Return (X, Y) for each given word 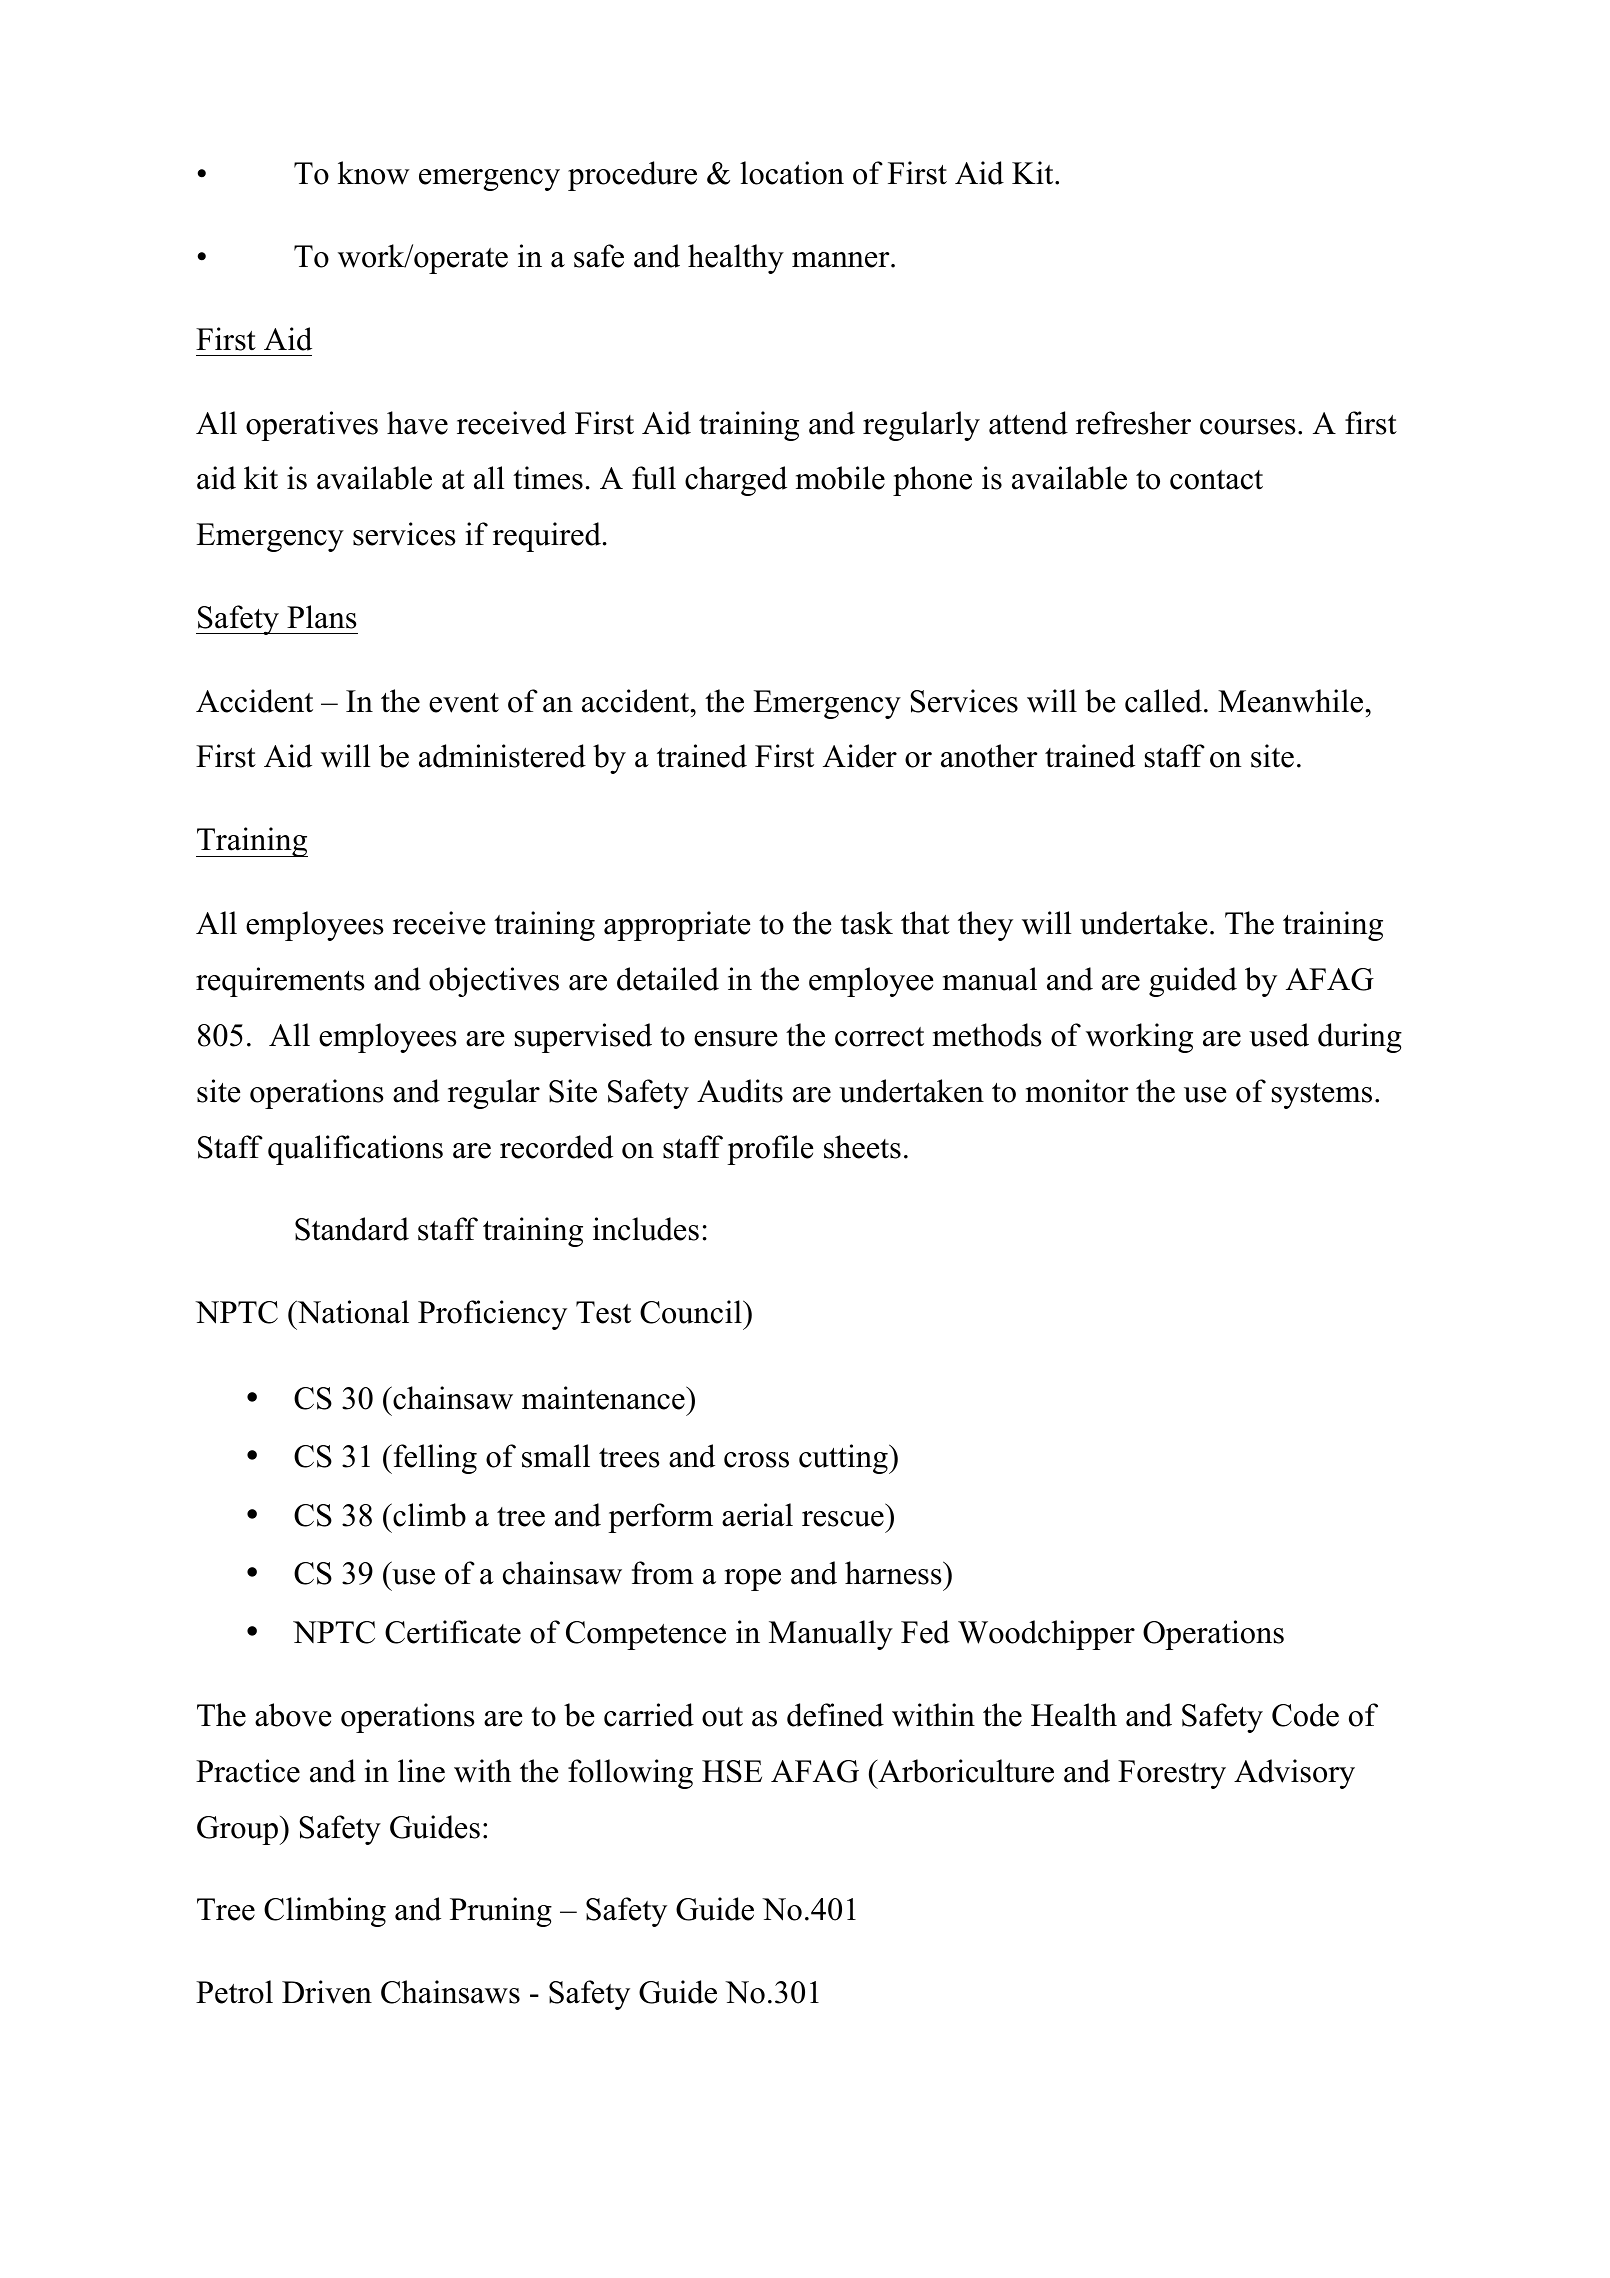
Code (1305, 1715)
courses (1247, 427)
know (374, 173)
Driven (327, 1992)
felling (434, 1459)
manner (842, 260)
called (1163, 701)
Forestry (1172, 1774)
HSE (732, 1771)
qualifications (355, 1150)
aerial (757, 1515)
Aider (860, 756)
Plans (321, 617)
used (1279, 1035)
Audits (740, 1091)
